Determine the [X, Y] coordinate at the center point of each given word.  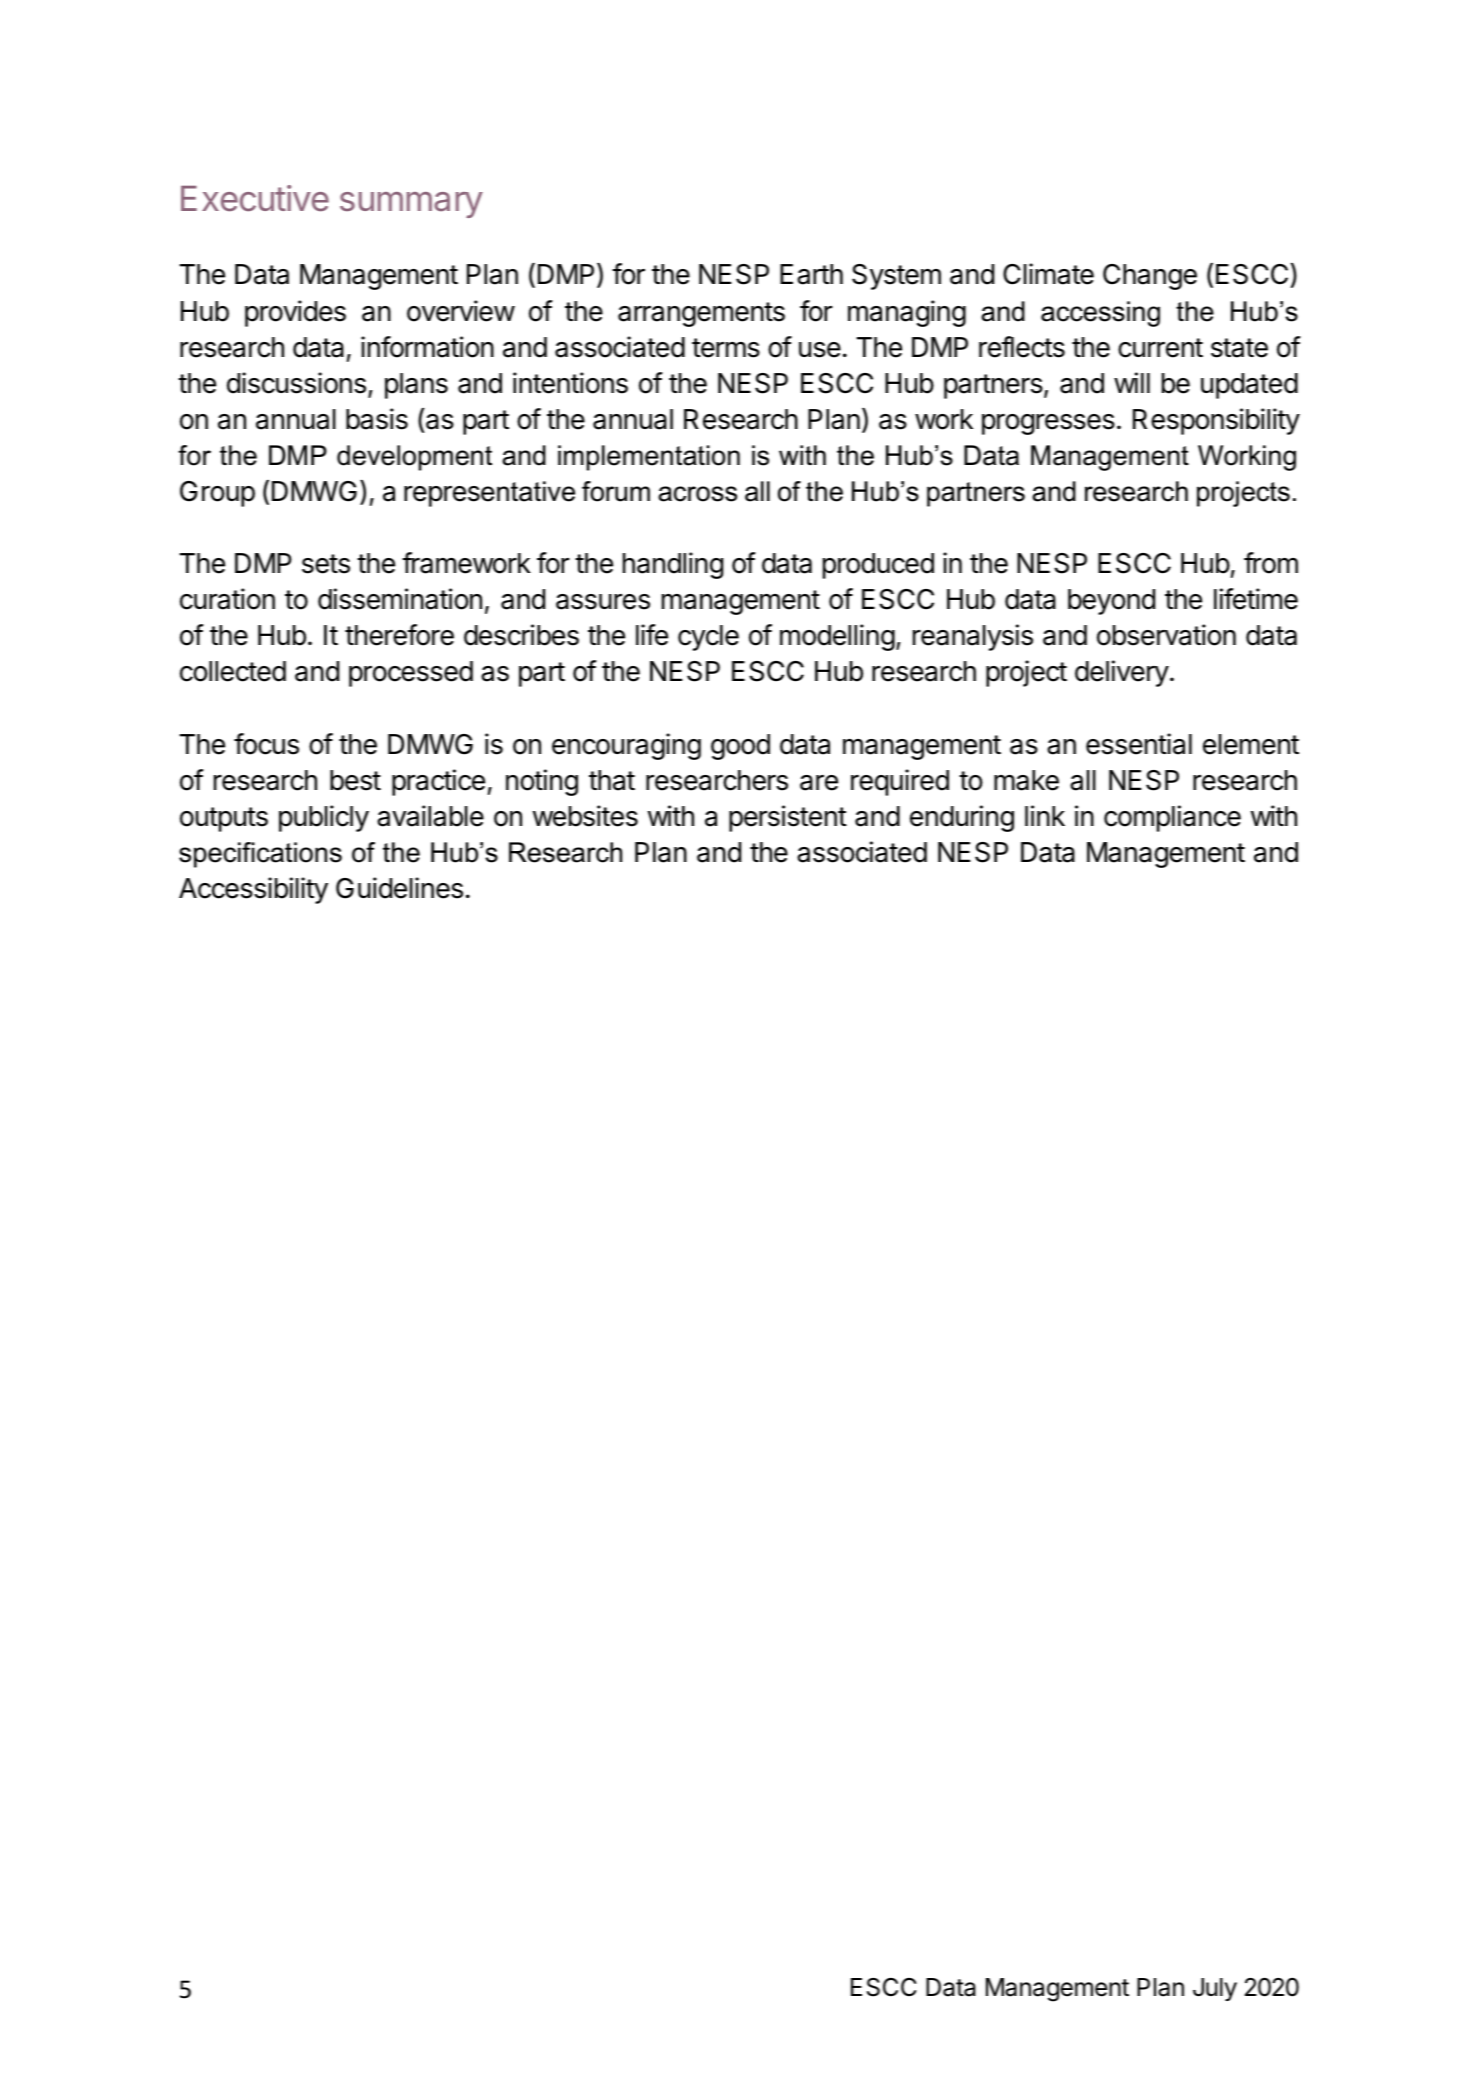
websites [585, 816]
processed [411, 674]
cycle [708, 638]
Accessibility [253, 890]
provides [295, 313]
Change [1150, 277]
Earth [811, 274]
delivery [1122, 673]
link [1045, 815]
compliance [1172, 818]
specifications [260, 855]
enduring [962, 818]
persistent [788, 818]
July [1215, 1989]
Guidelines [399, 888]
